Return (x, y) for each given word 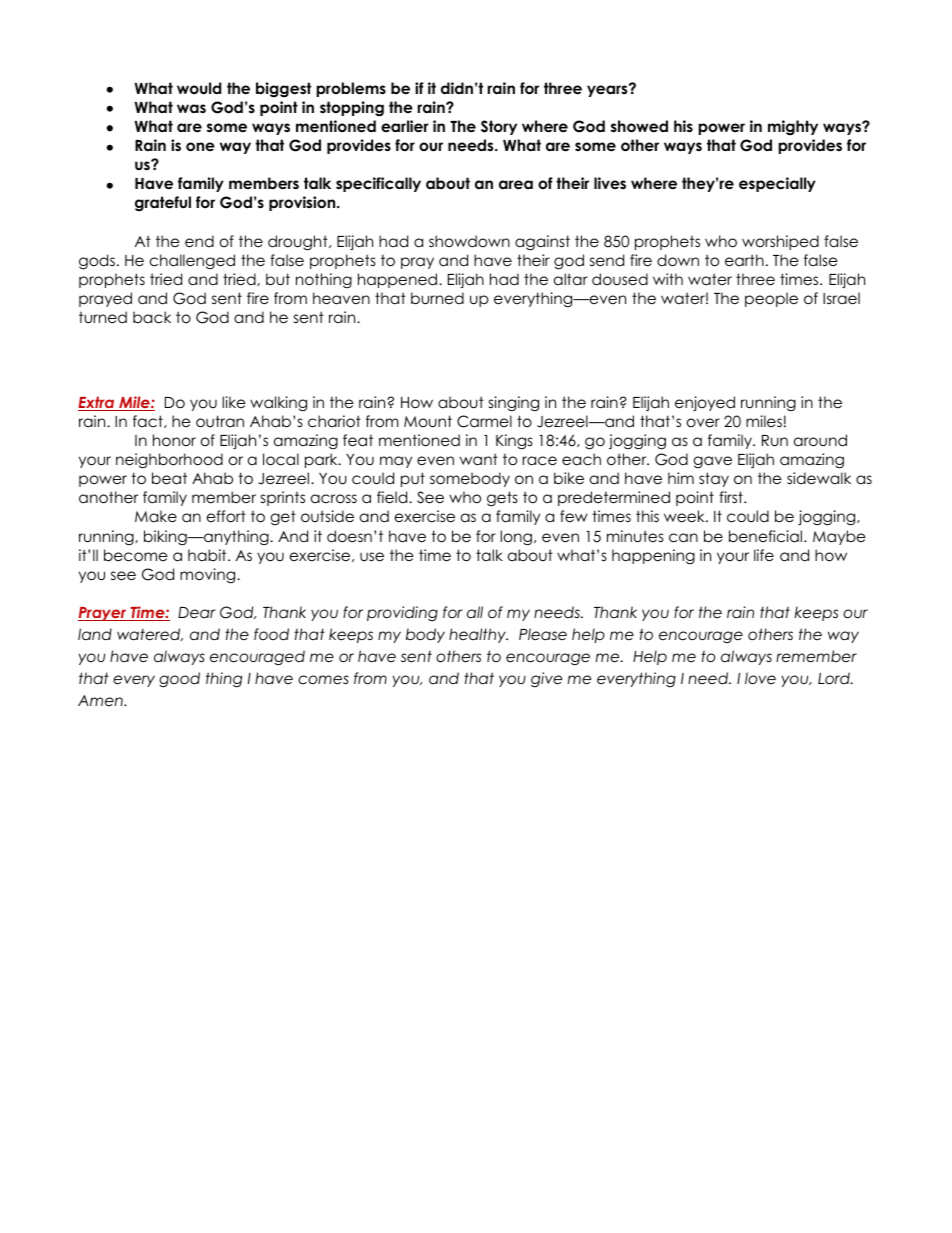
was (191, 108)
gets (502, 499)
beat (169, 478)
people (771, 299)
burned (437, 298)
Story (499, 127)
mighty (793, 128)
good (179, 679)
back (152, 317)
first (732, 497)
